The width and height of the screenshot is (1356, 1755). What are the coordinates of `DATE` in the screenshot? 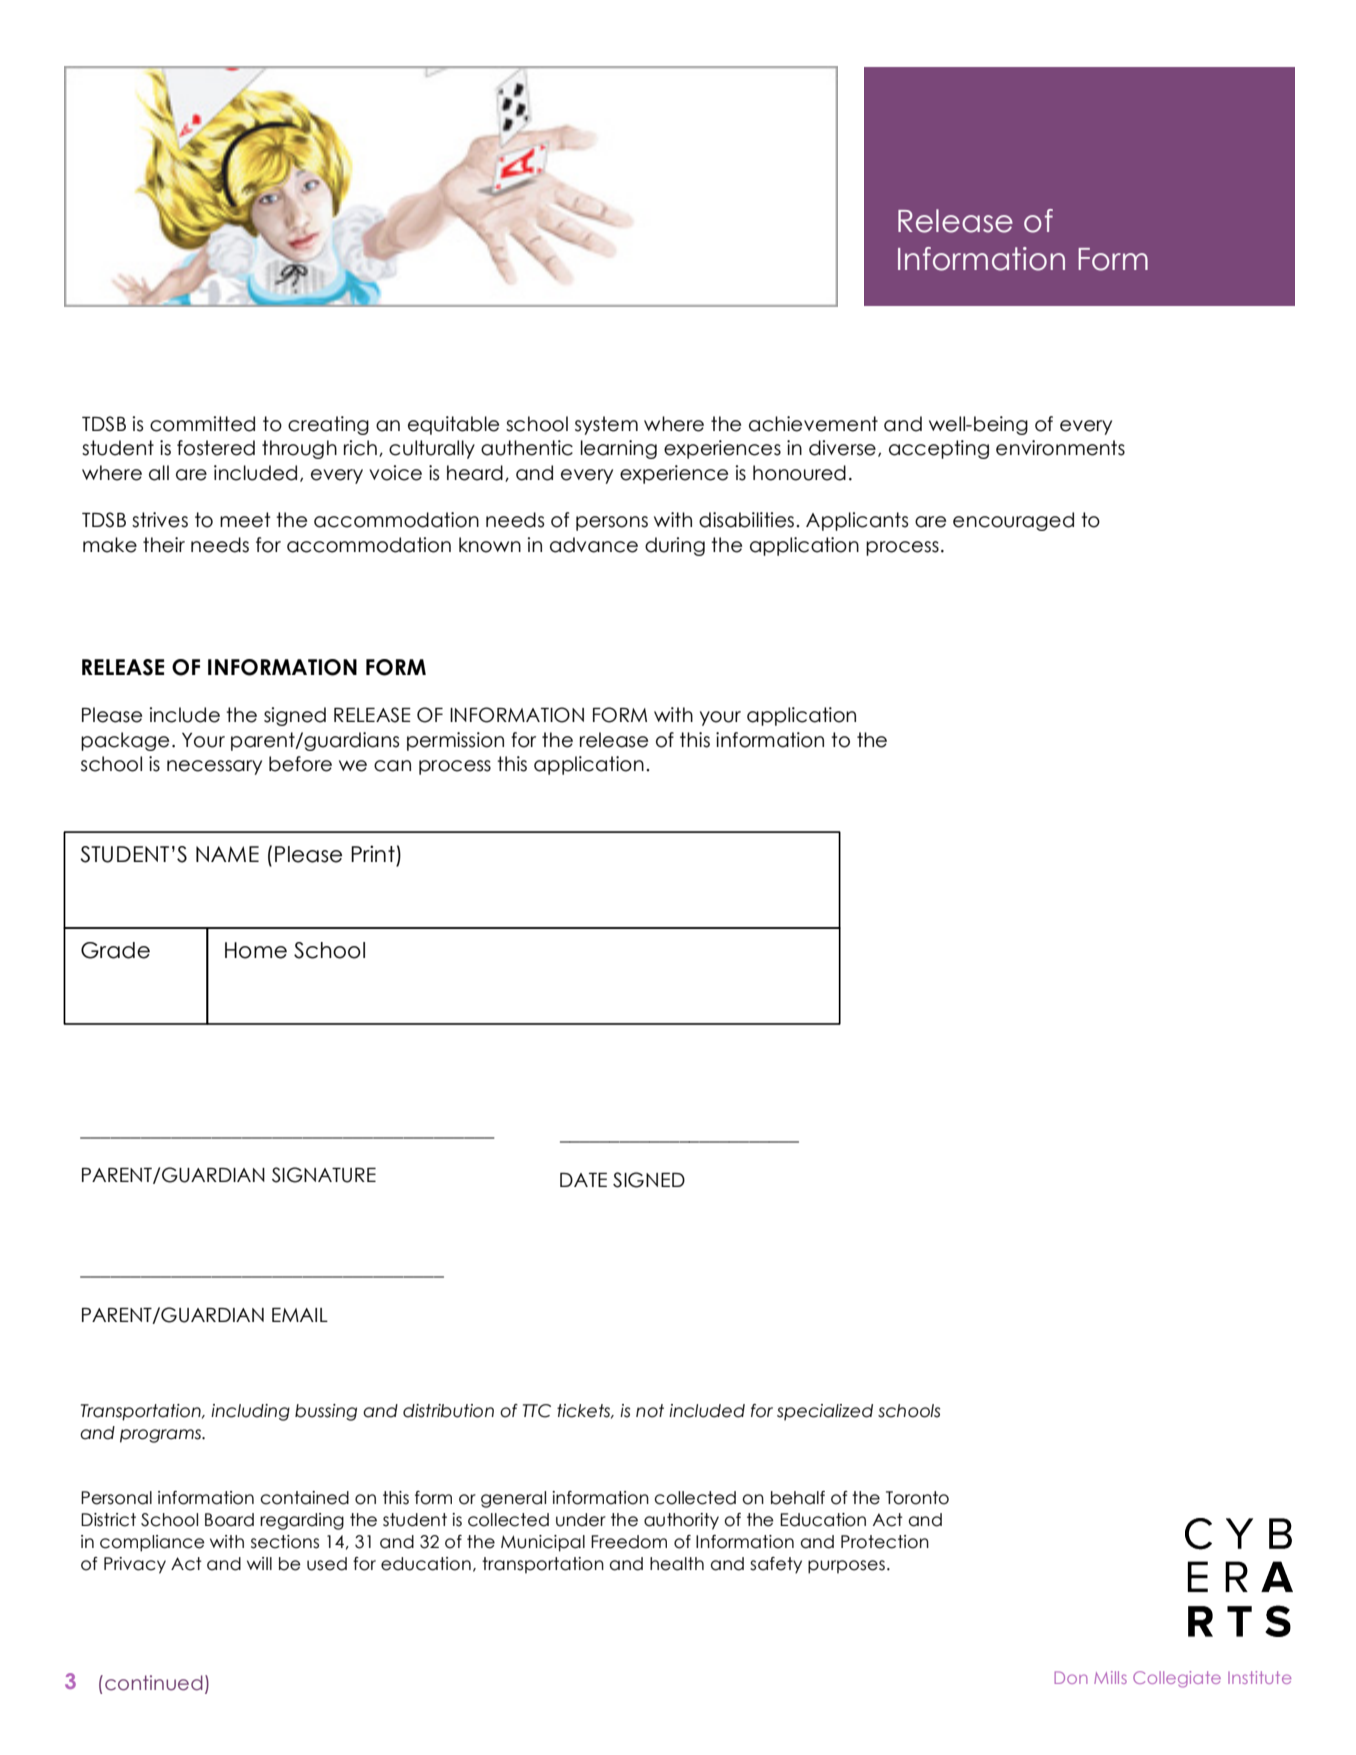 It's located at (583, 1180).
